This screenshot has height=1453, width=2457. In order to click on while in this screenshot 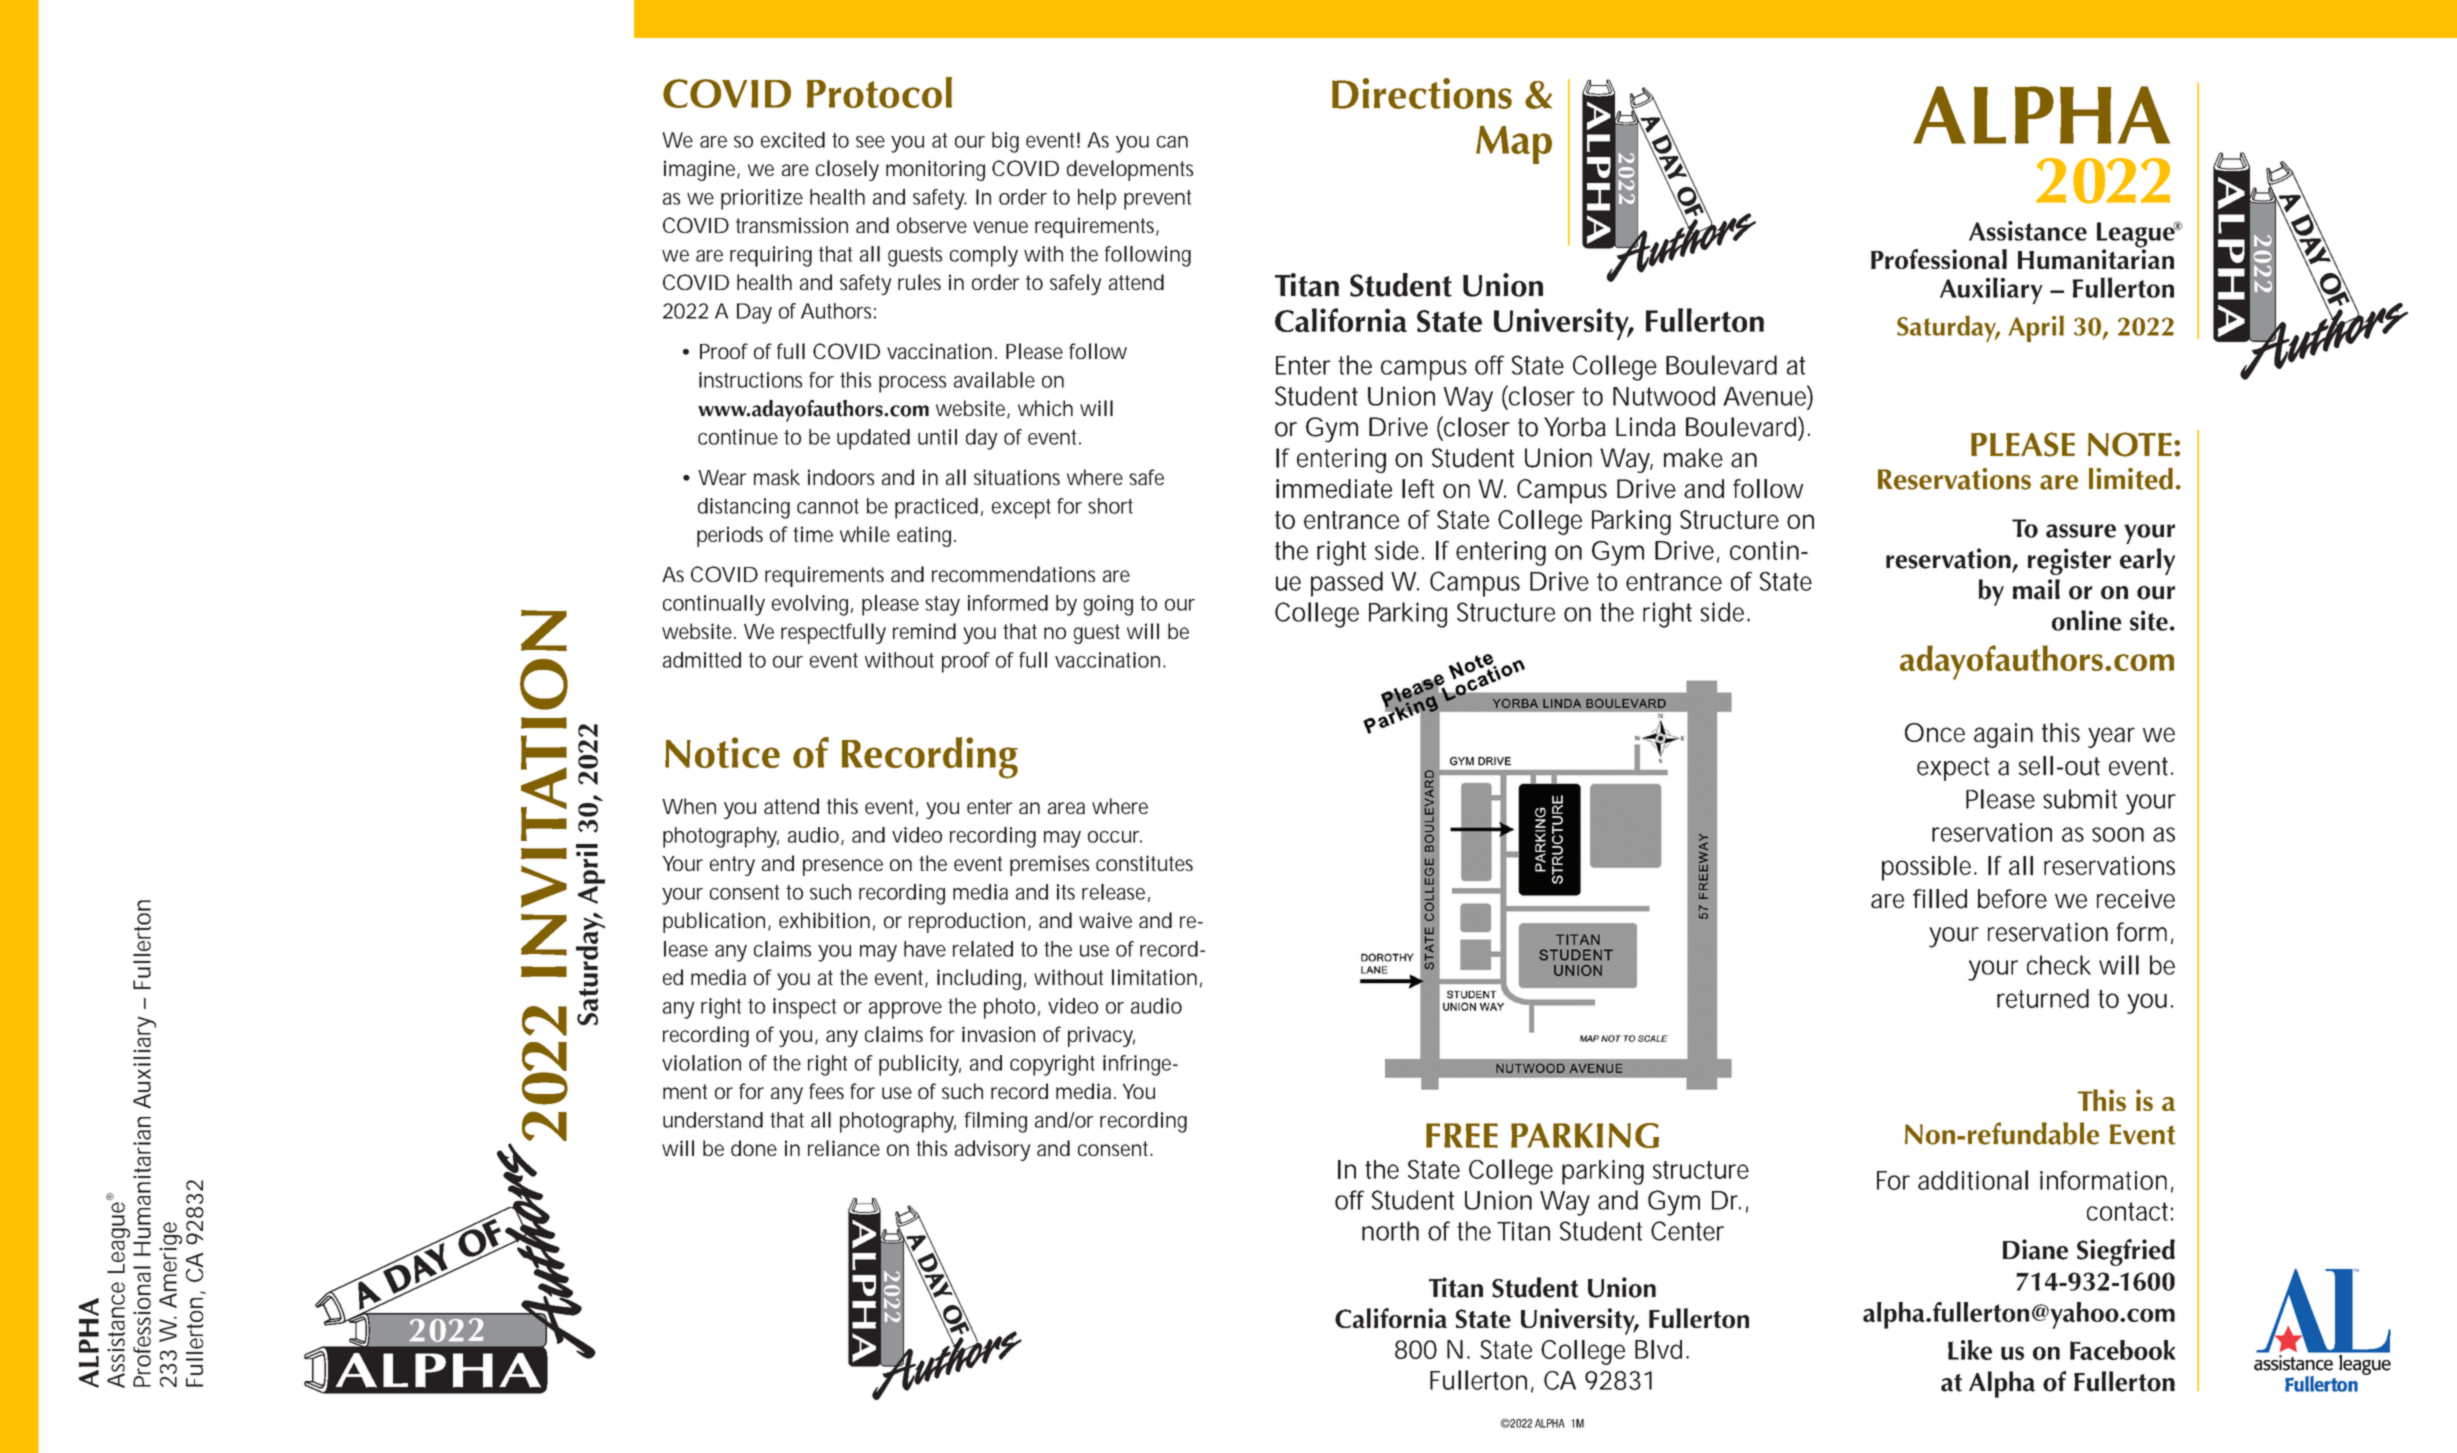, I will do `click(865, 534)`.
